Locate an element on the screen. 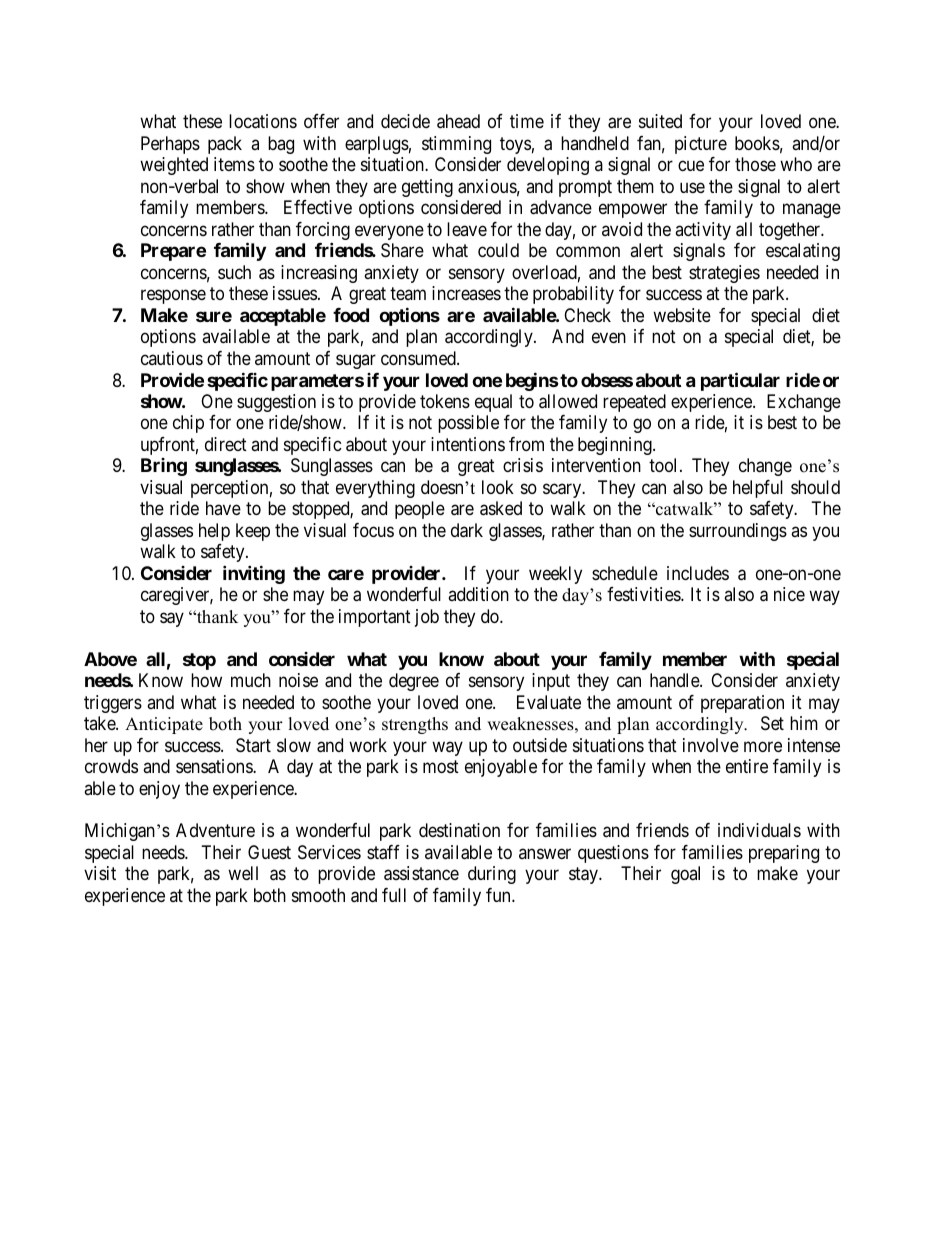  Perhaps is located at coordinates (170, 145).
